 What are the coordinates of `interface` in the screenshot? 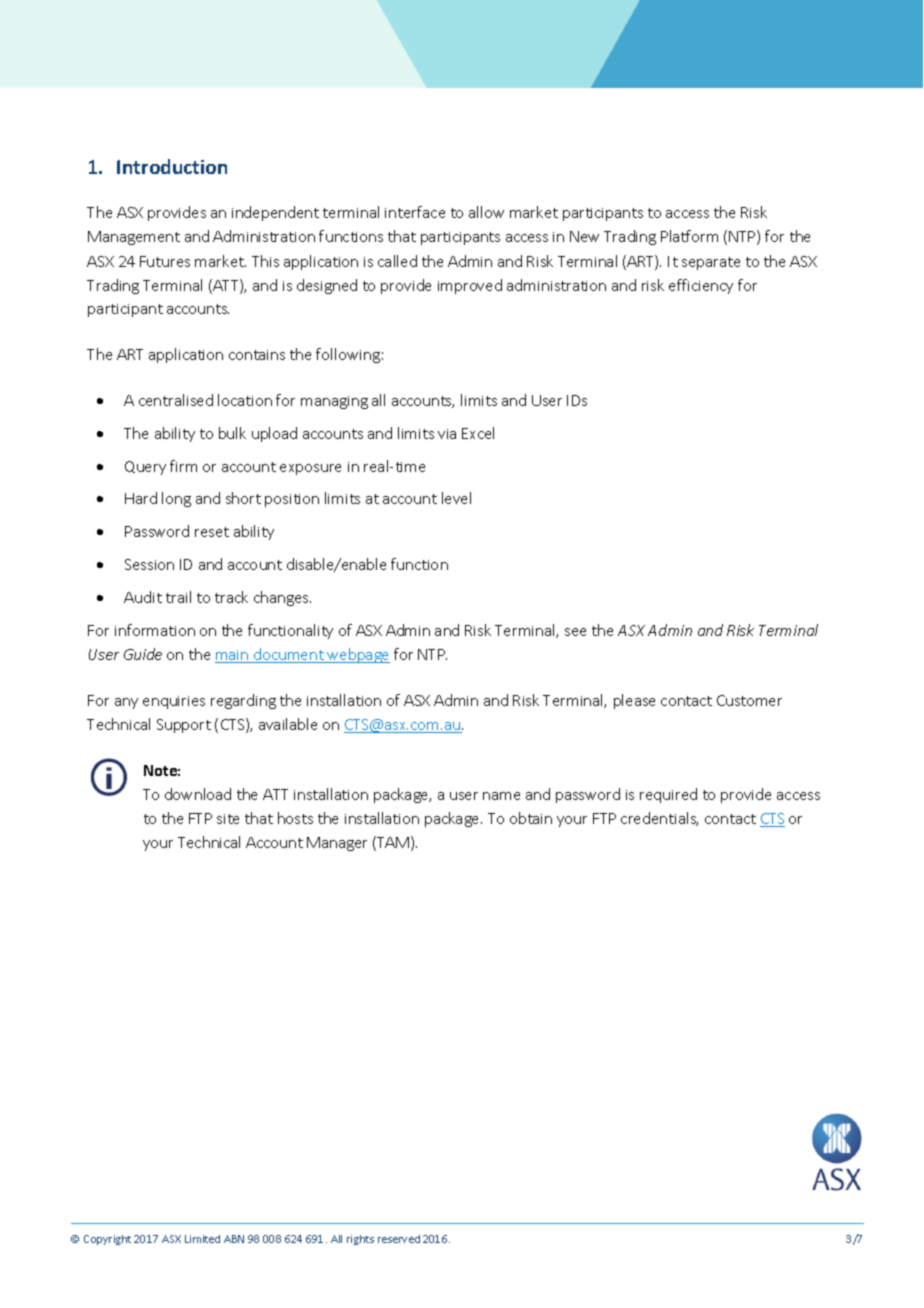 It's located at (415, 212).
